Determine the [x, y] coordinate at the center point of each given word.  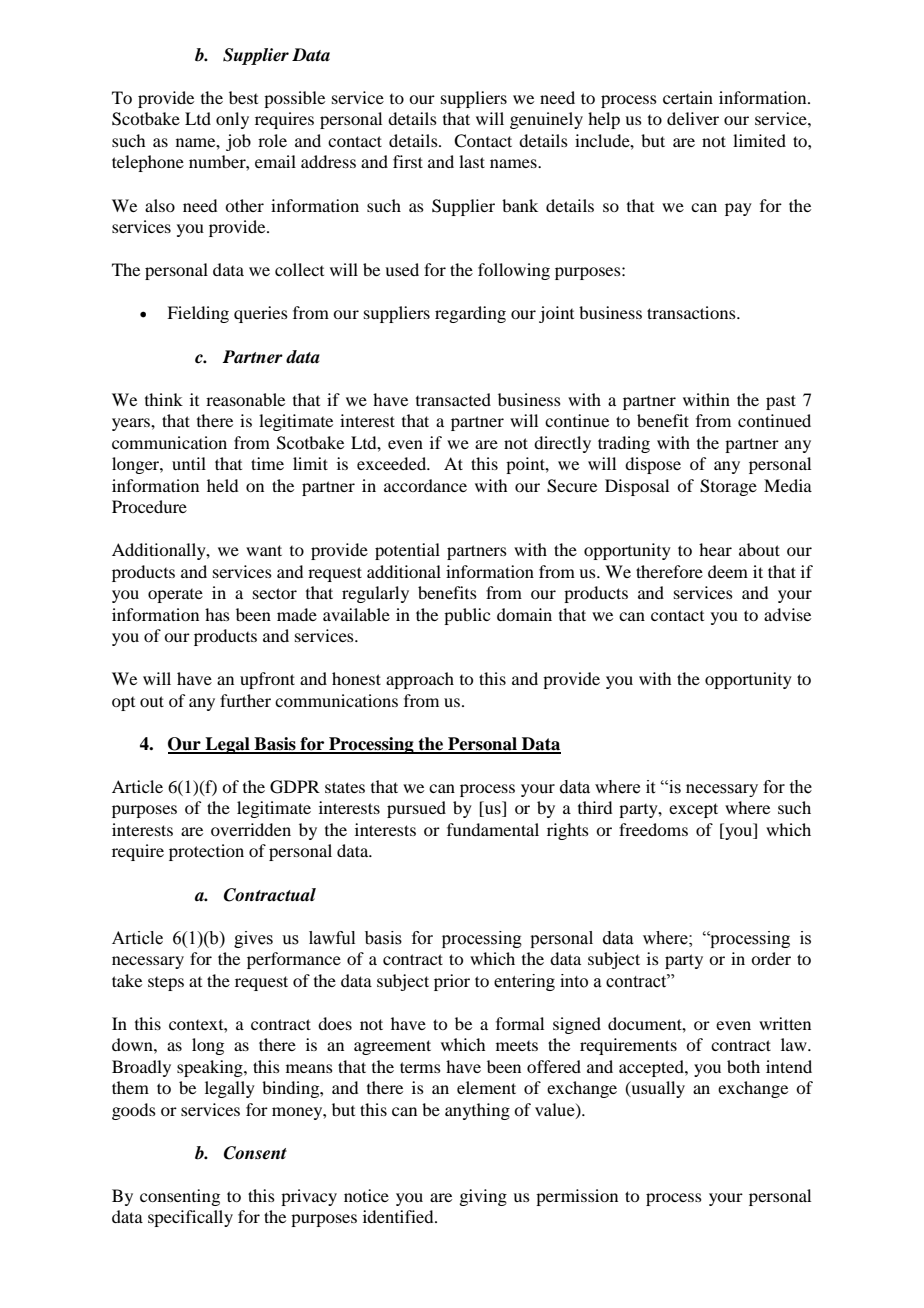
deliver [693, 118]
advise [787, 614]
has [217, 614]
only [232, 120]
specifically [190, 1218]
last [472, 161]
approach [420, 680]
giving [483, 1197]
